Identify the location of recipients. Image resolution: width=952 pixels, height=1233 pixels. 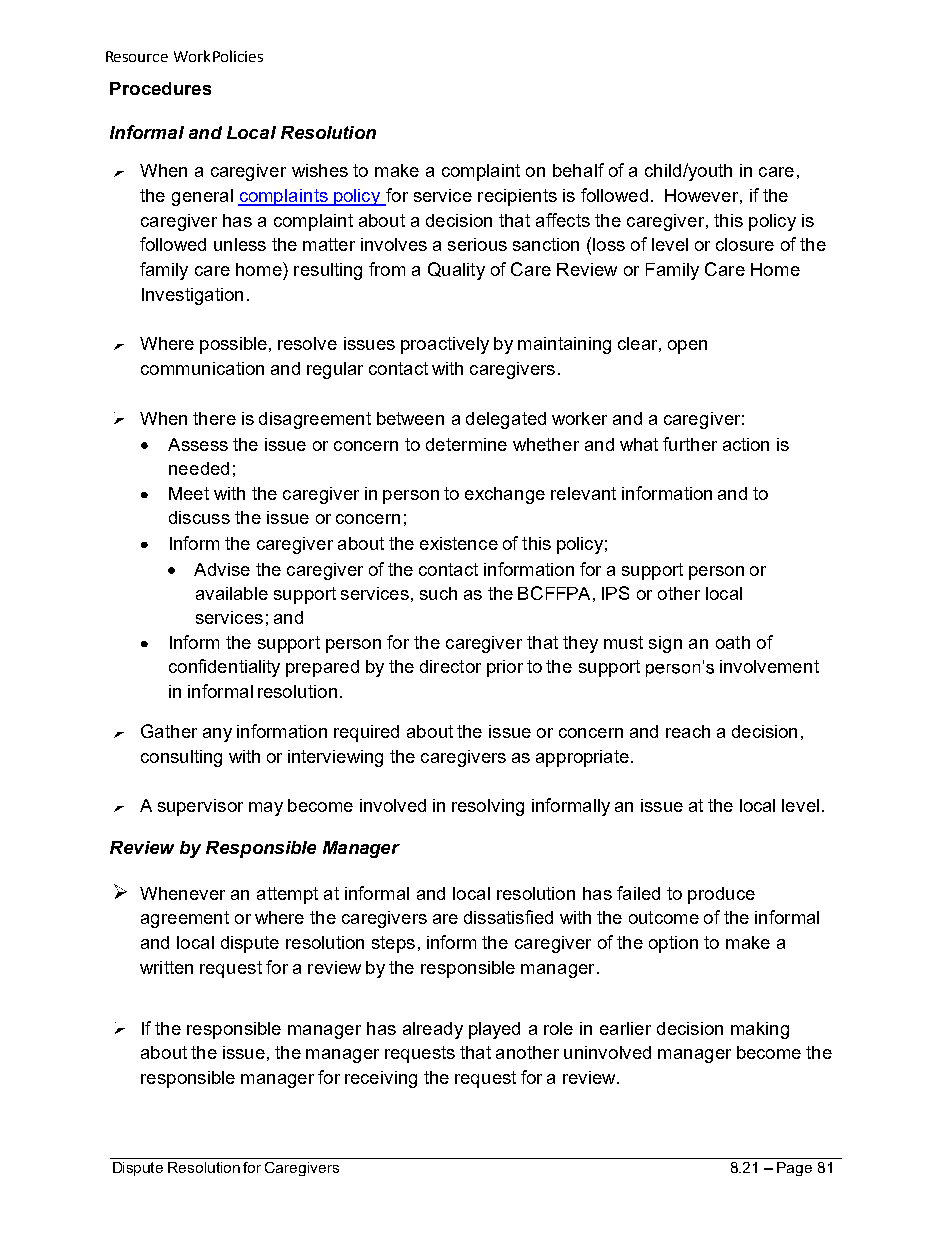
(517, 197).
